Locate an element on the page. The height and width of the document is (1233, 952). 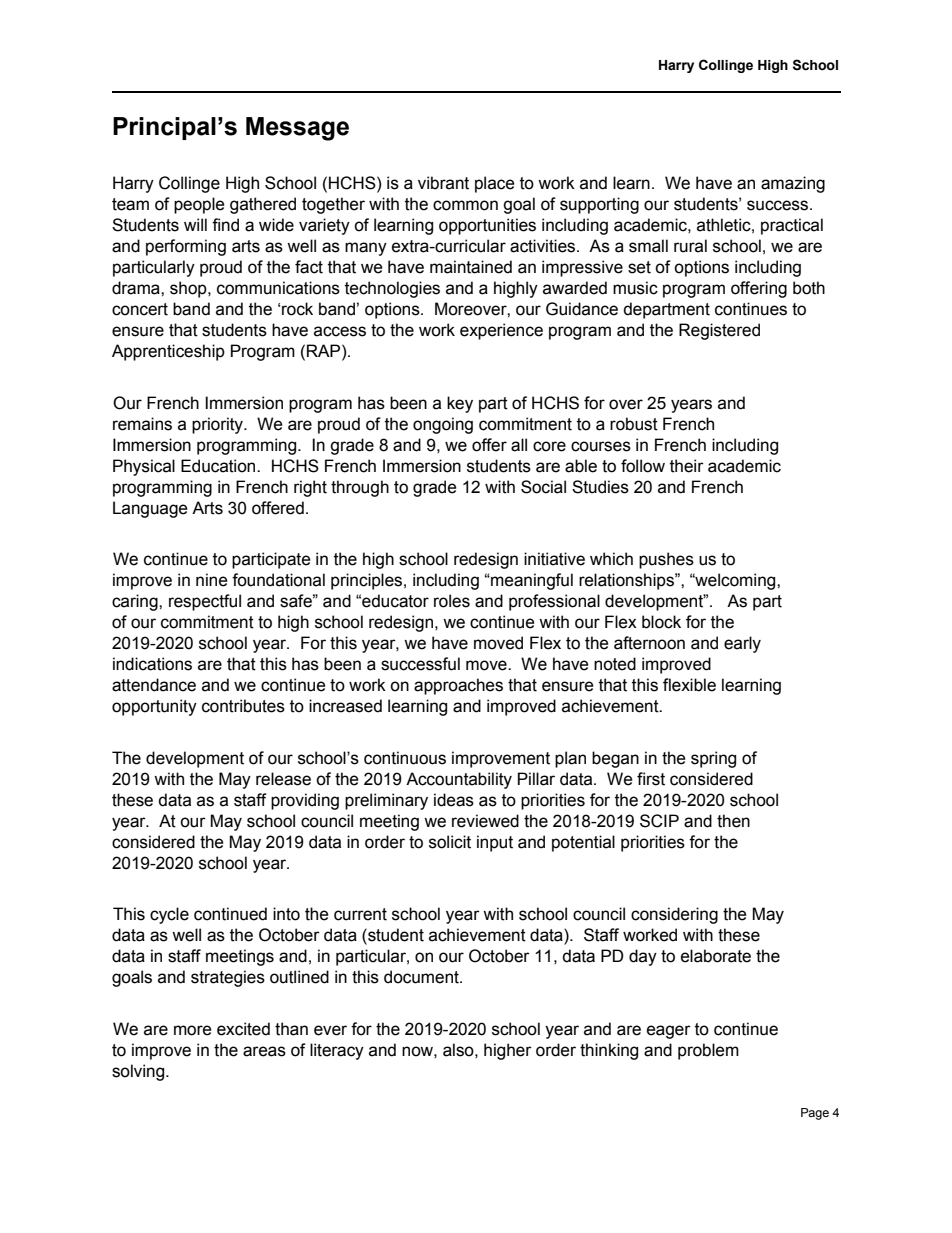
spring is located at coordinates (713, 759).
